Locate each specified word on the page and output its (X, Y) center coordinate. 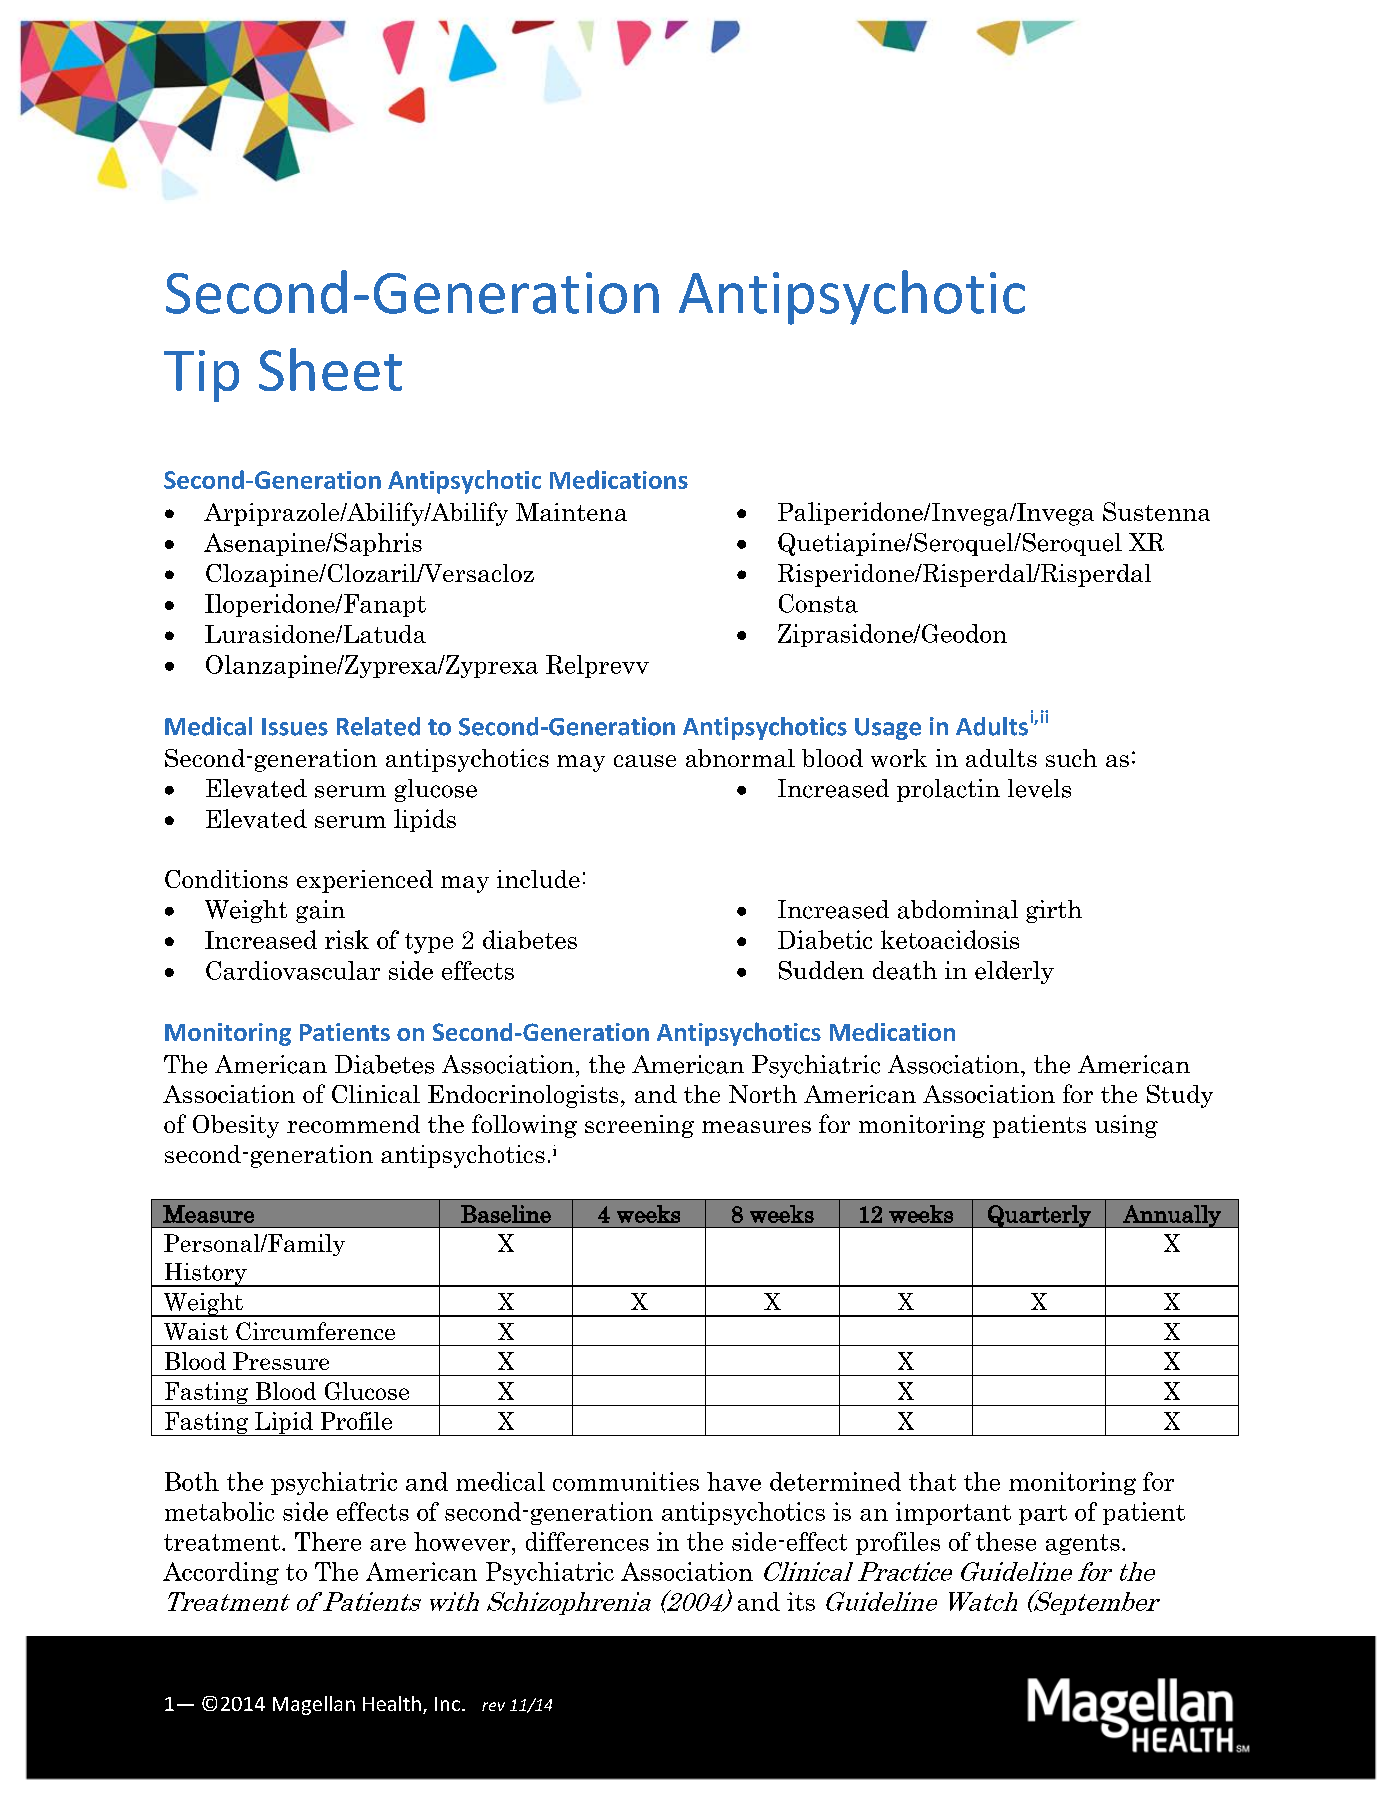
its (801, 1601)
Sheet (330, 369)
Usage (888, 729)
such (1071, 758)
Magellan (314, 1705)
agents (1083, 1544)
